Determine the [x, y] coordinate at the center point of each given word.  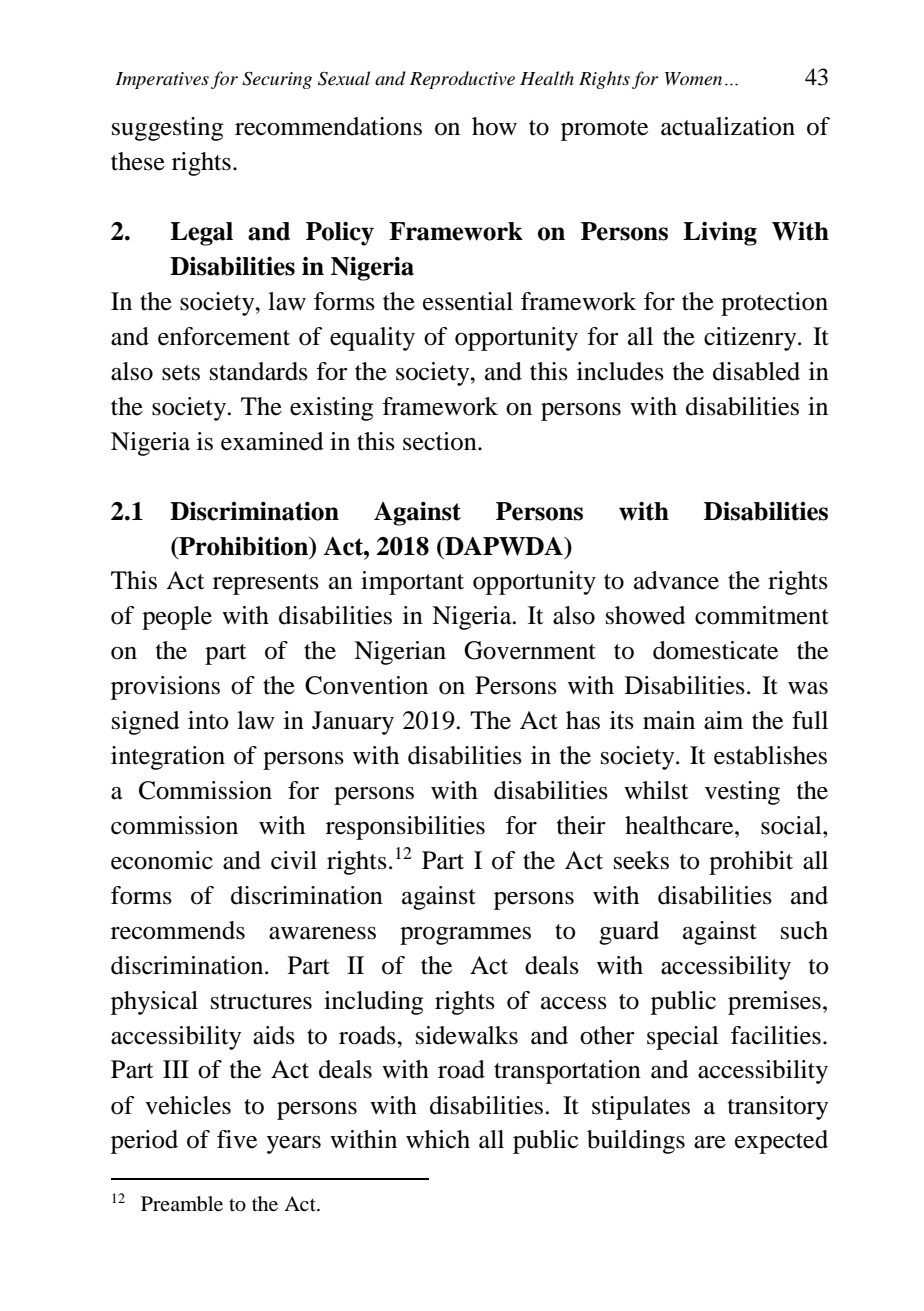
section [441, 441]
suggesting [167, 129]
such [804, 930]
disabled [756, 371]
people [177, 618]
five [237, 1139]
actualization [728, 126]
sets [181, 373]
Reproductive [462, 80]
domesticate [715, 650]
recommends [178, 930]
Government [530, 650]
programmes [465, 936]
